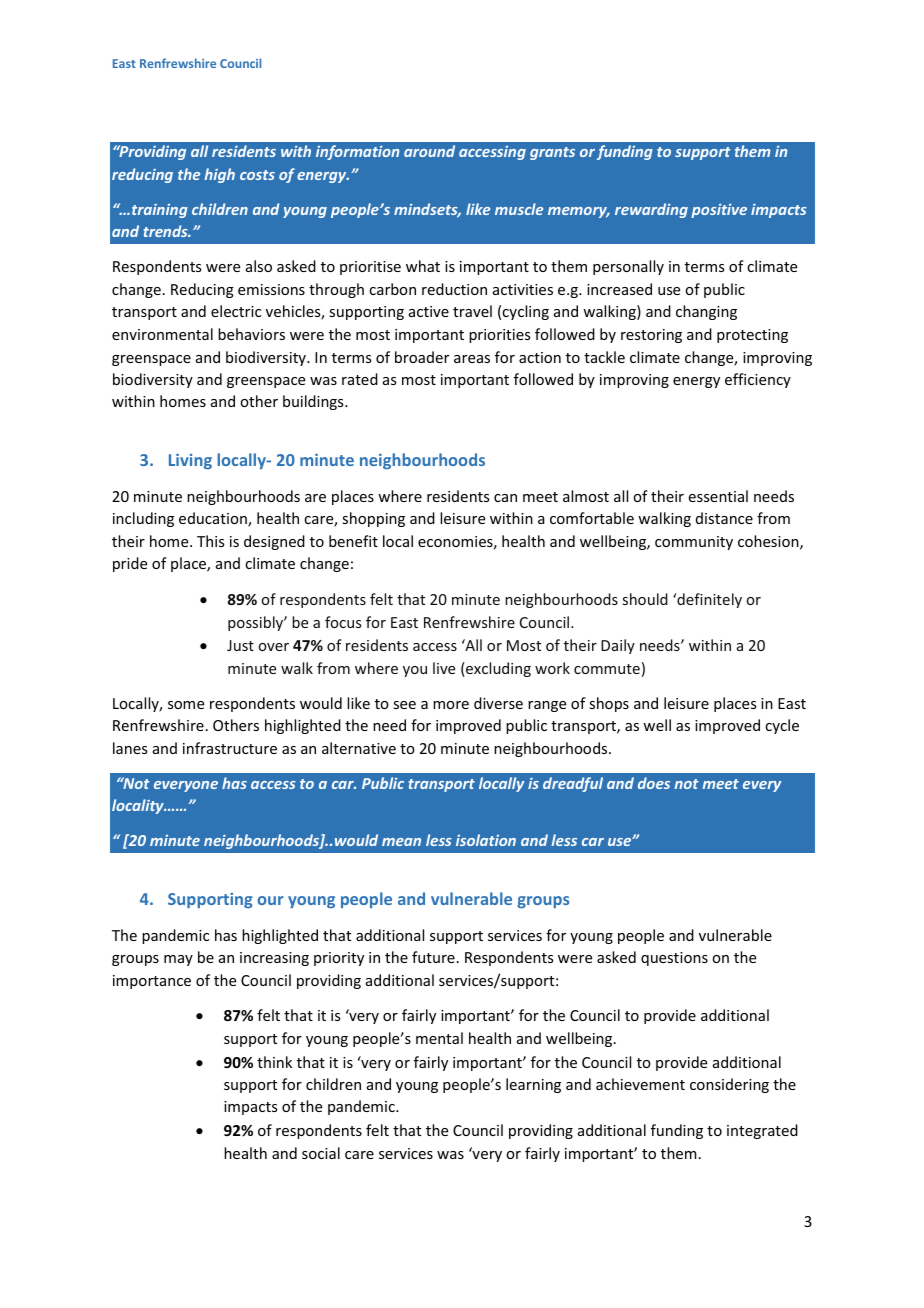 The image size is (924, 1308). Describe the element at coordinates (694, 543) in the screenshot. I see `community` at that location.
